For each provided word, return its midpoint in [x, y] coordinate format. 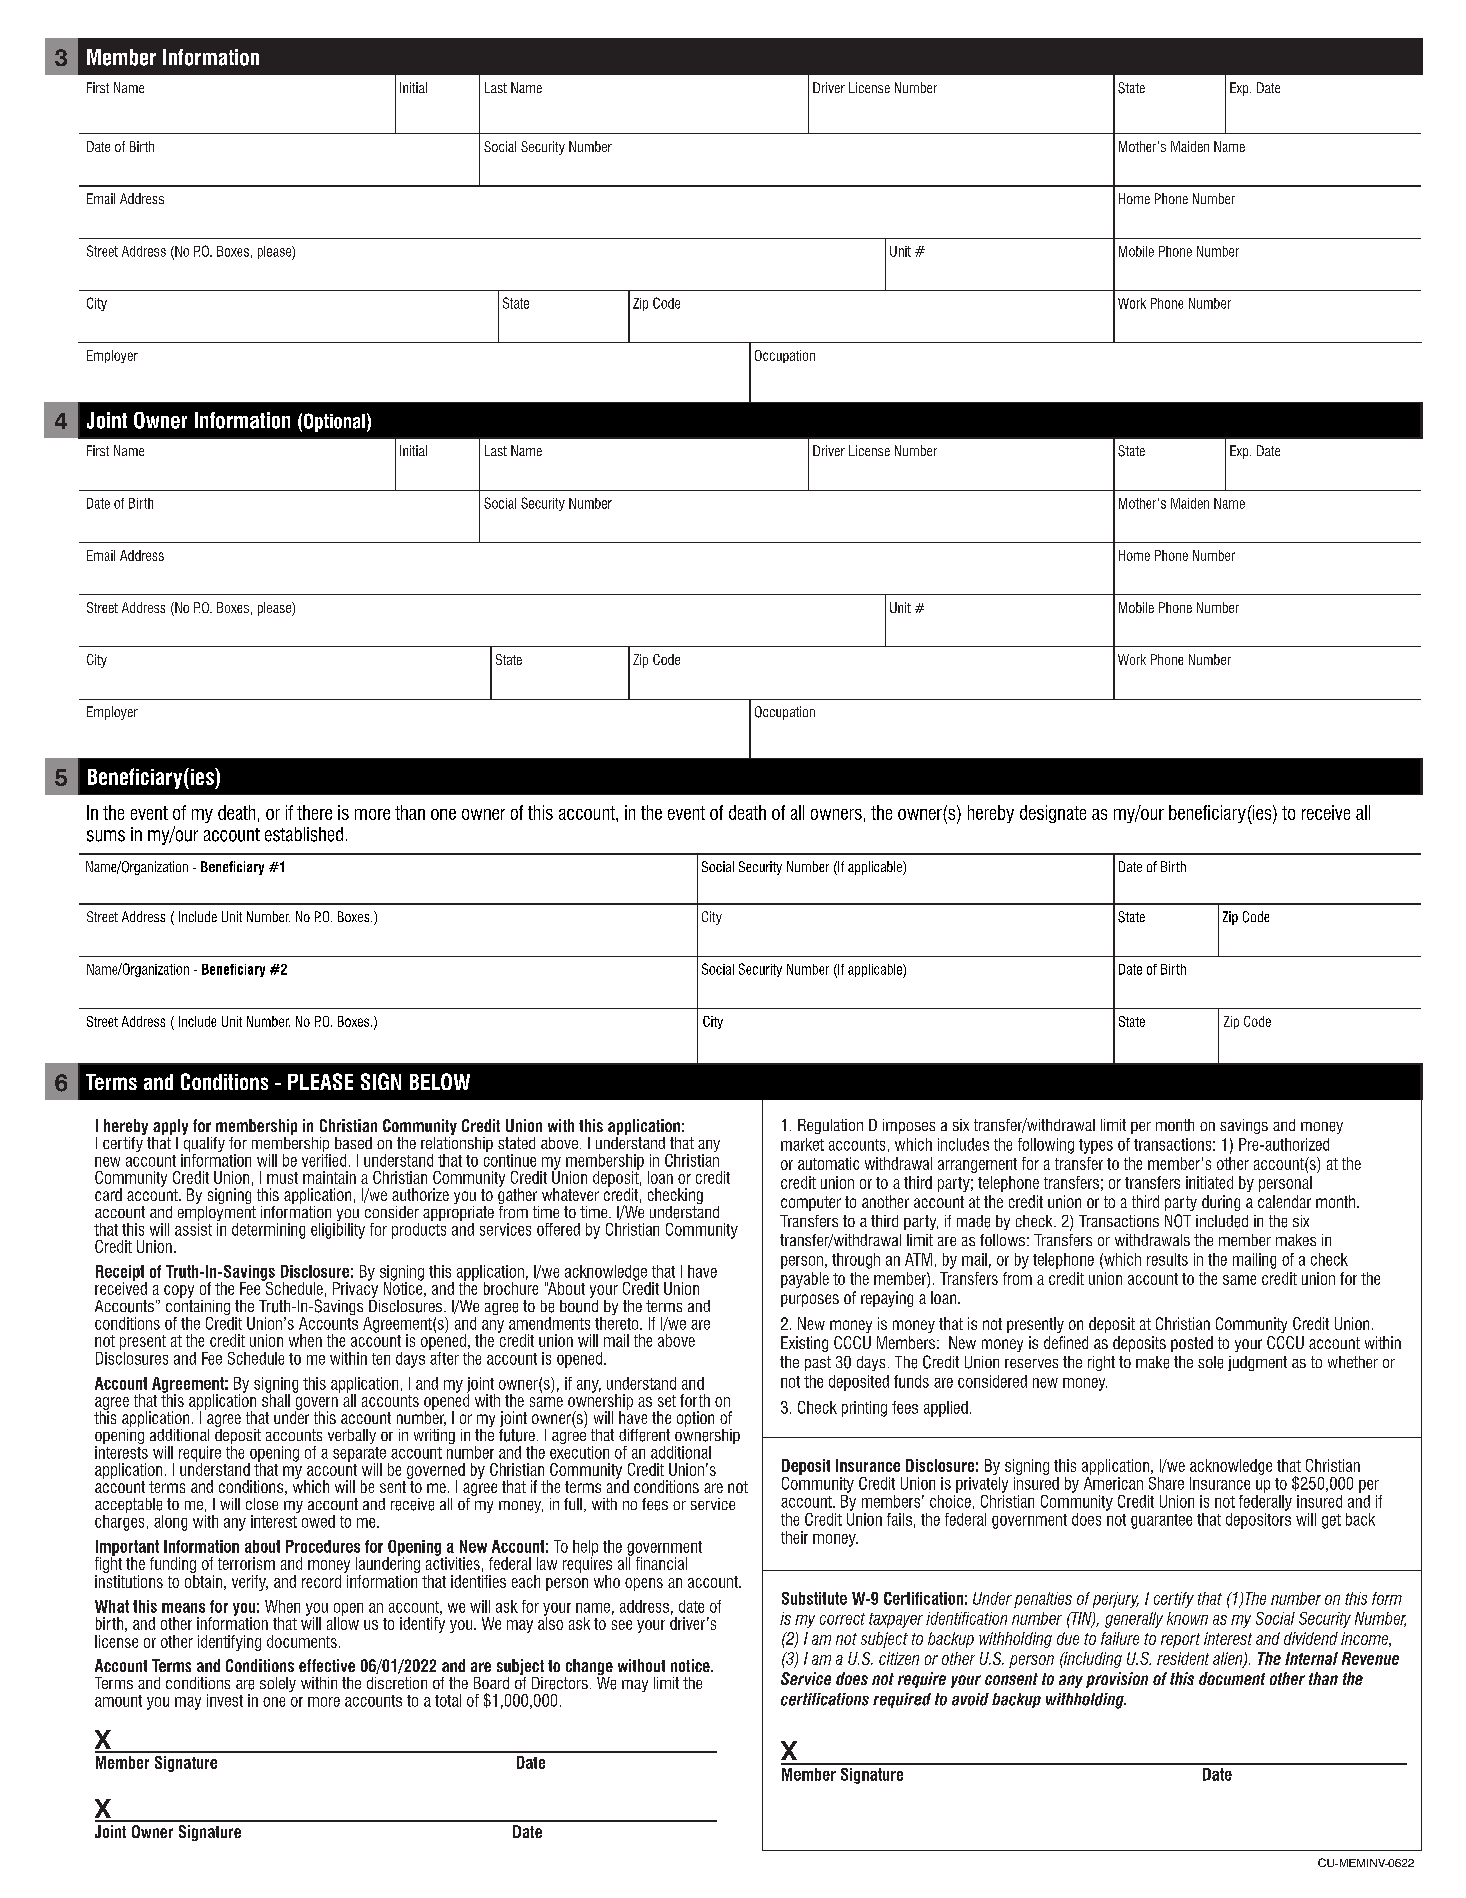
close [262, 1504]
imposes [909, 1126]
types [1096, 1146]
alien [1229, 1660]
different [644, 1435]
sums [106, 836]
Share [1166, 1483]
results [1167, 1259]
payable [805, 1280]
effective [327, 1665]
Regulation [830, 1126]
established [304, 834]
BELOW [440, 1081]
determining [268, 1231]
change [589, 1668]
